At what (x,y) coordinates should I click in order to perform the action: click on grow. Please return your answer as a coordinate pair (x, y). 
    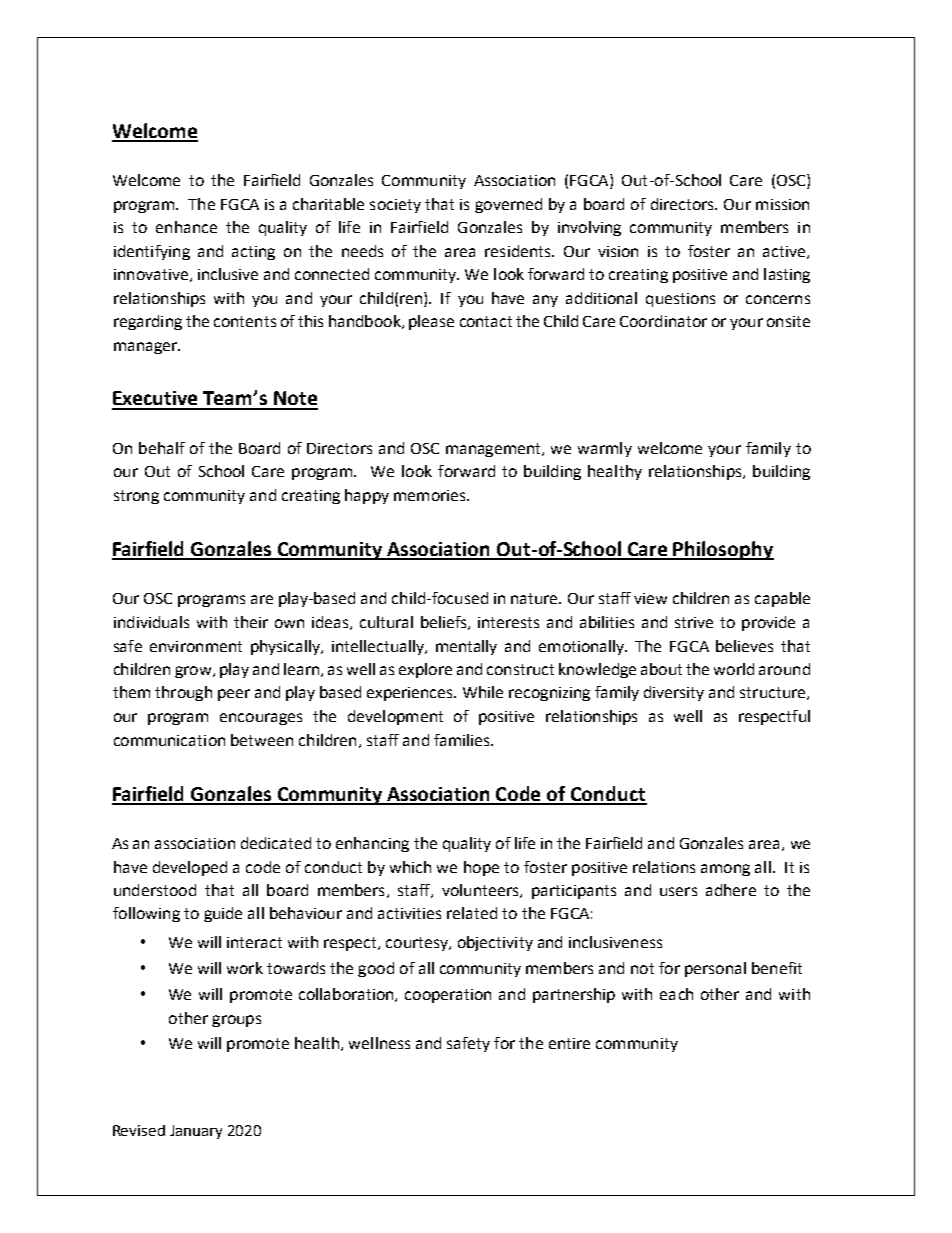
    Looking at the image, I should click on (194, 672).
